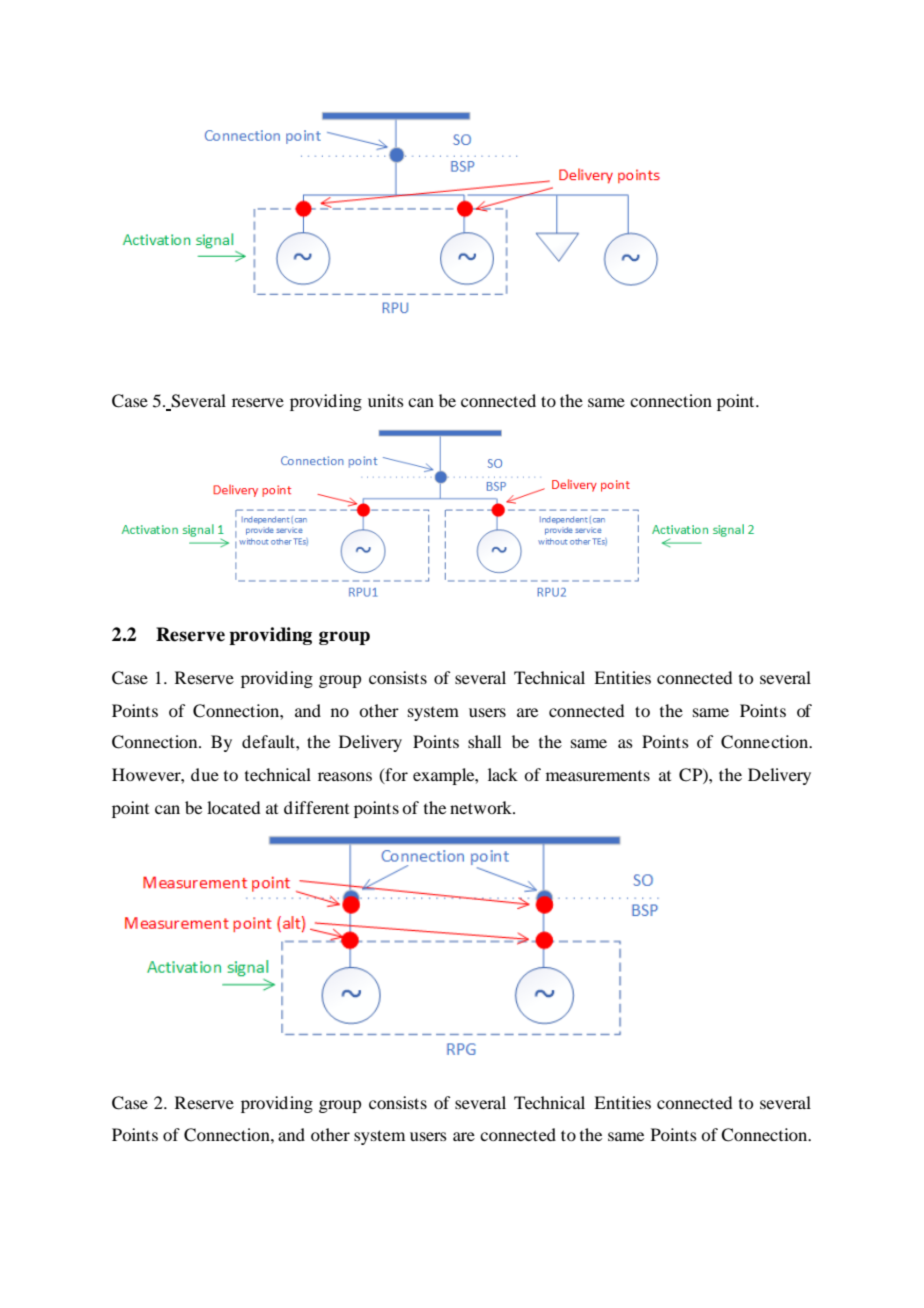 The image size is (924, 1308). I want to click on measurements, so click(598, 776).
